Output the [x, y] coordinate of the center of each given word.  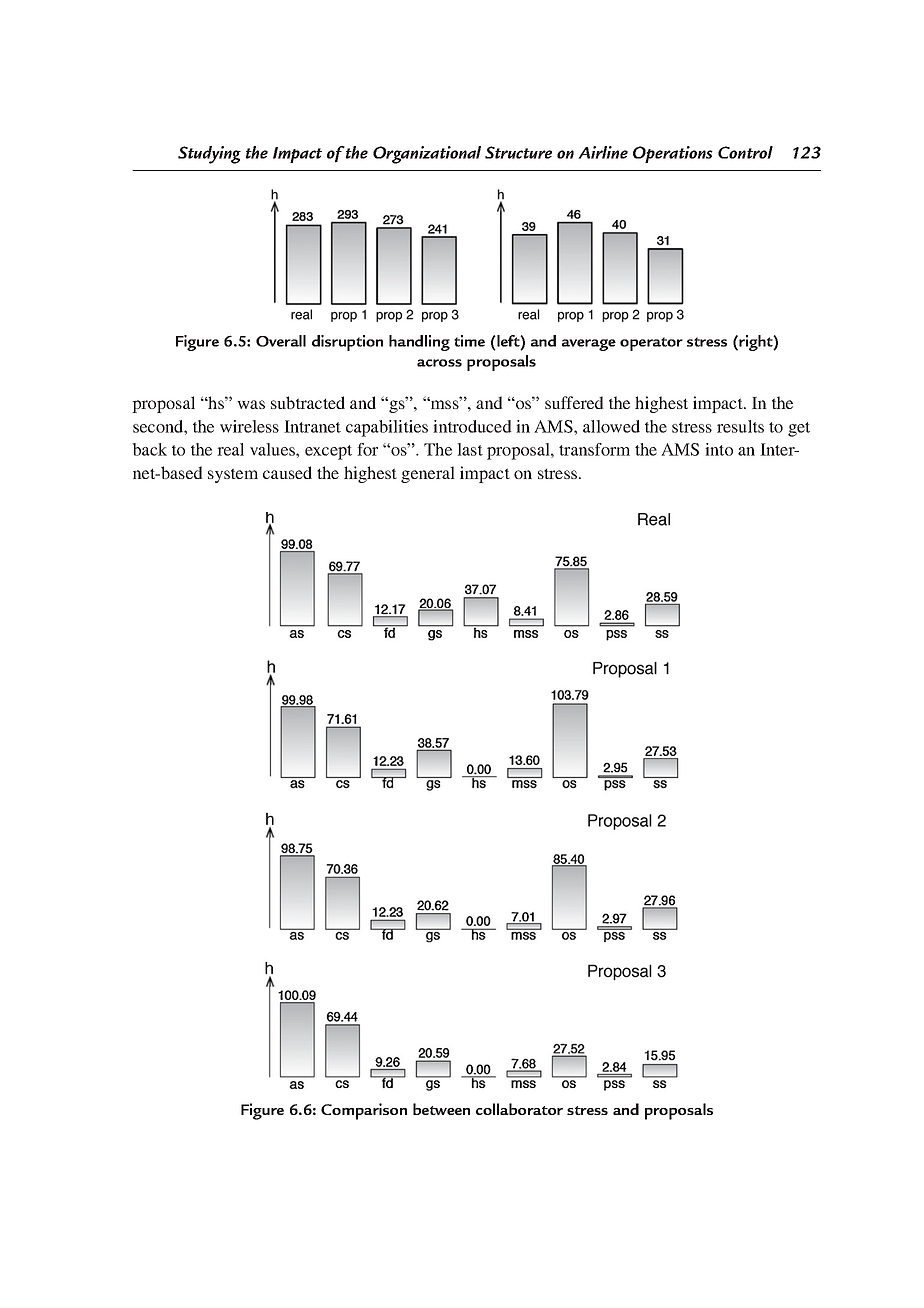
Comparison [364, 1111]
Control [745, 152]
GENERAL [428, 474]
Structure [518, 152]
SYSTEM [233, 475]
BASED [181, 472]
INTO [719, 449]
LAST [470, 449]
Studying [209, 155]
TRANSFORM [594, 449]
